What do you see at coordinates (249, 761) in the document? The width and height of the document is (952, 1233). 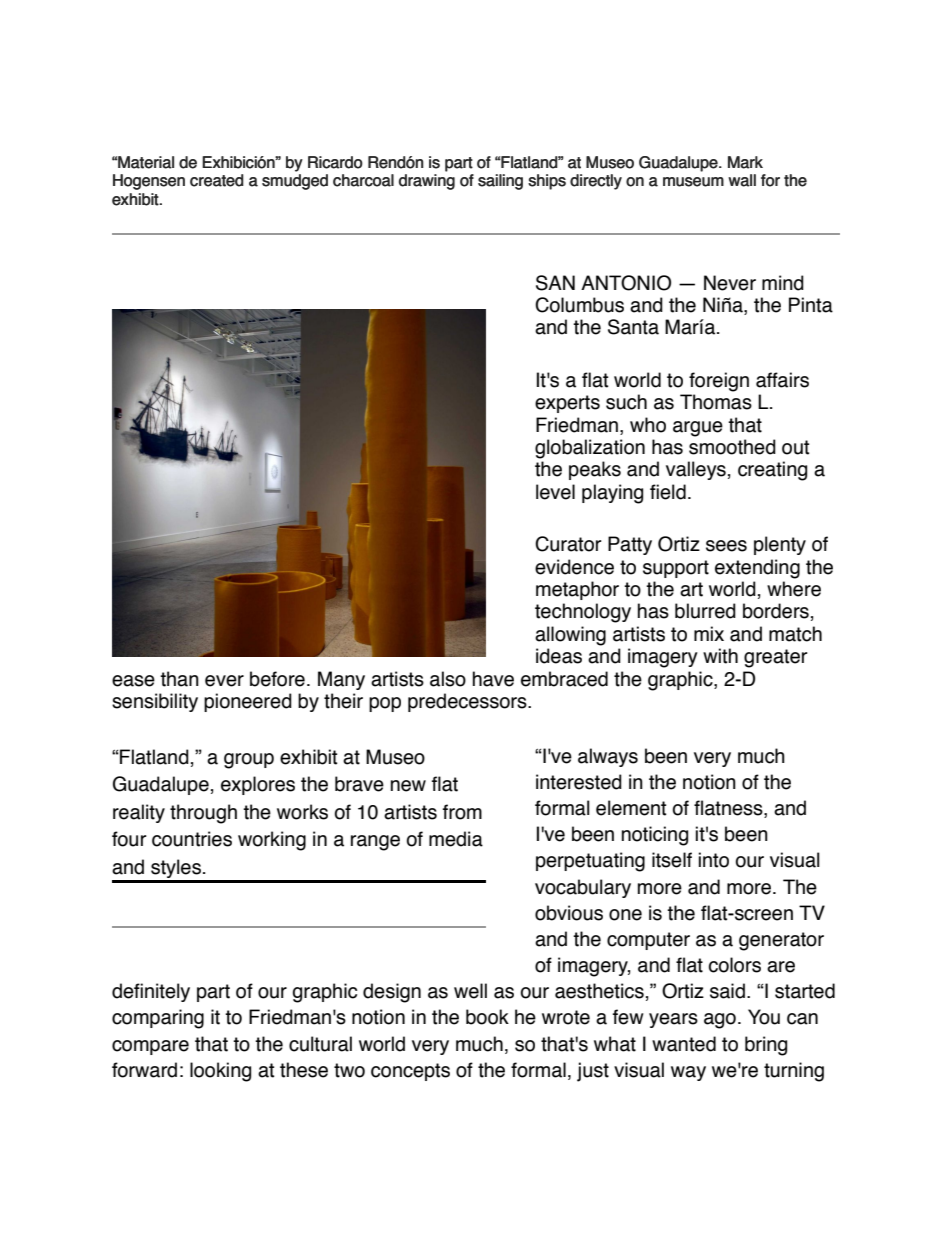 I see `group` at bounding box center [249, 761].
